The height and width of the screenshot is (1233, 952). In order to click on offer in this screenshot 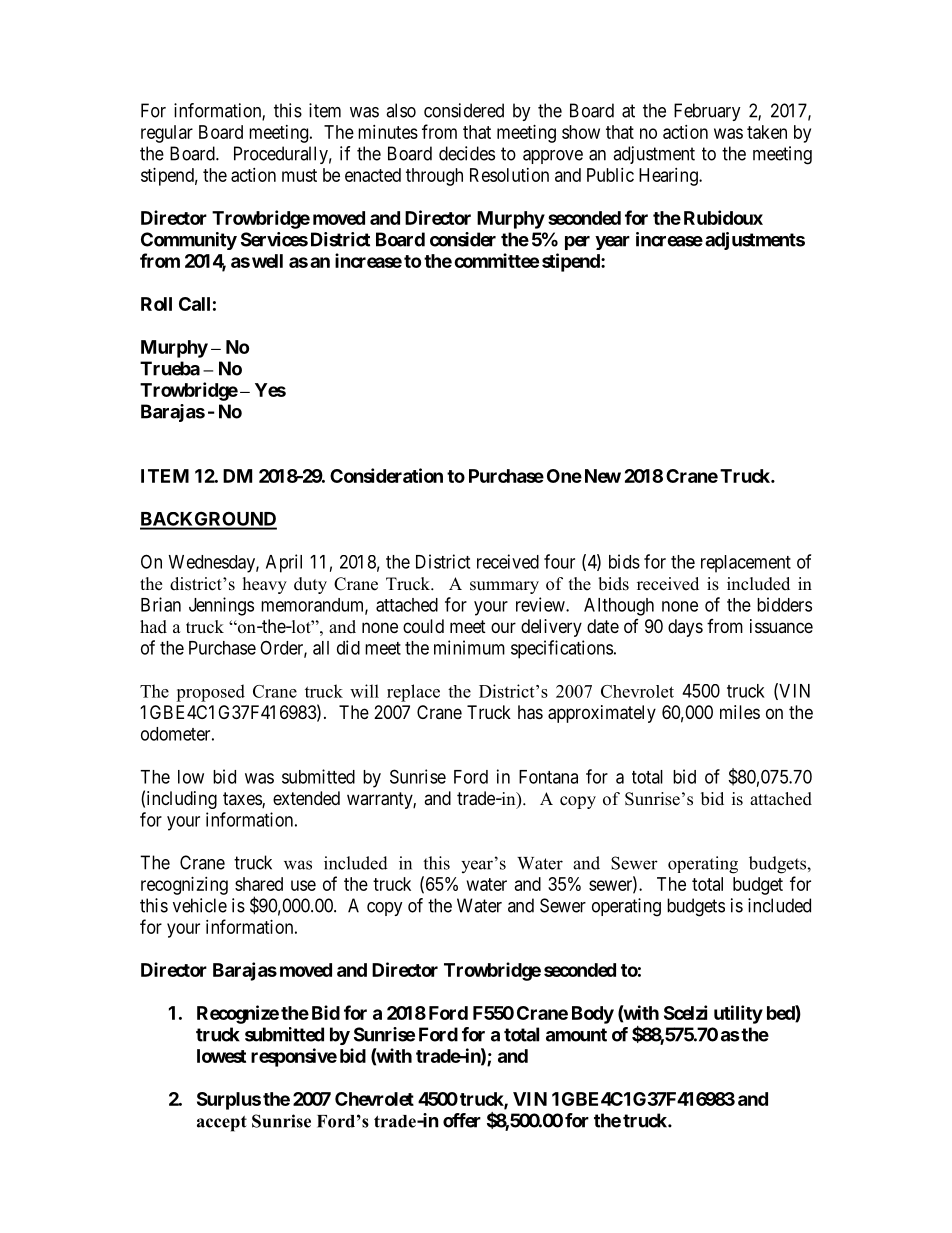, I will do `click(462, 1120)`.
